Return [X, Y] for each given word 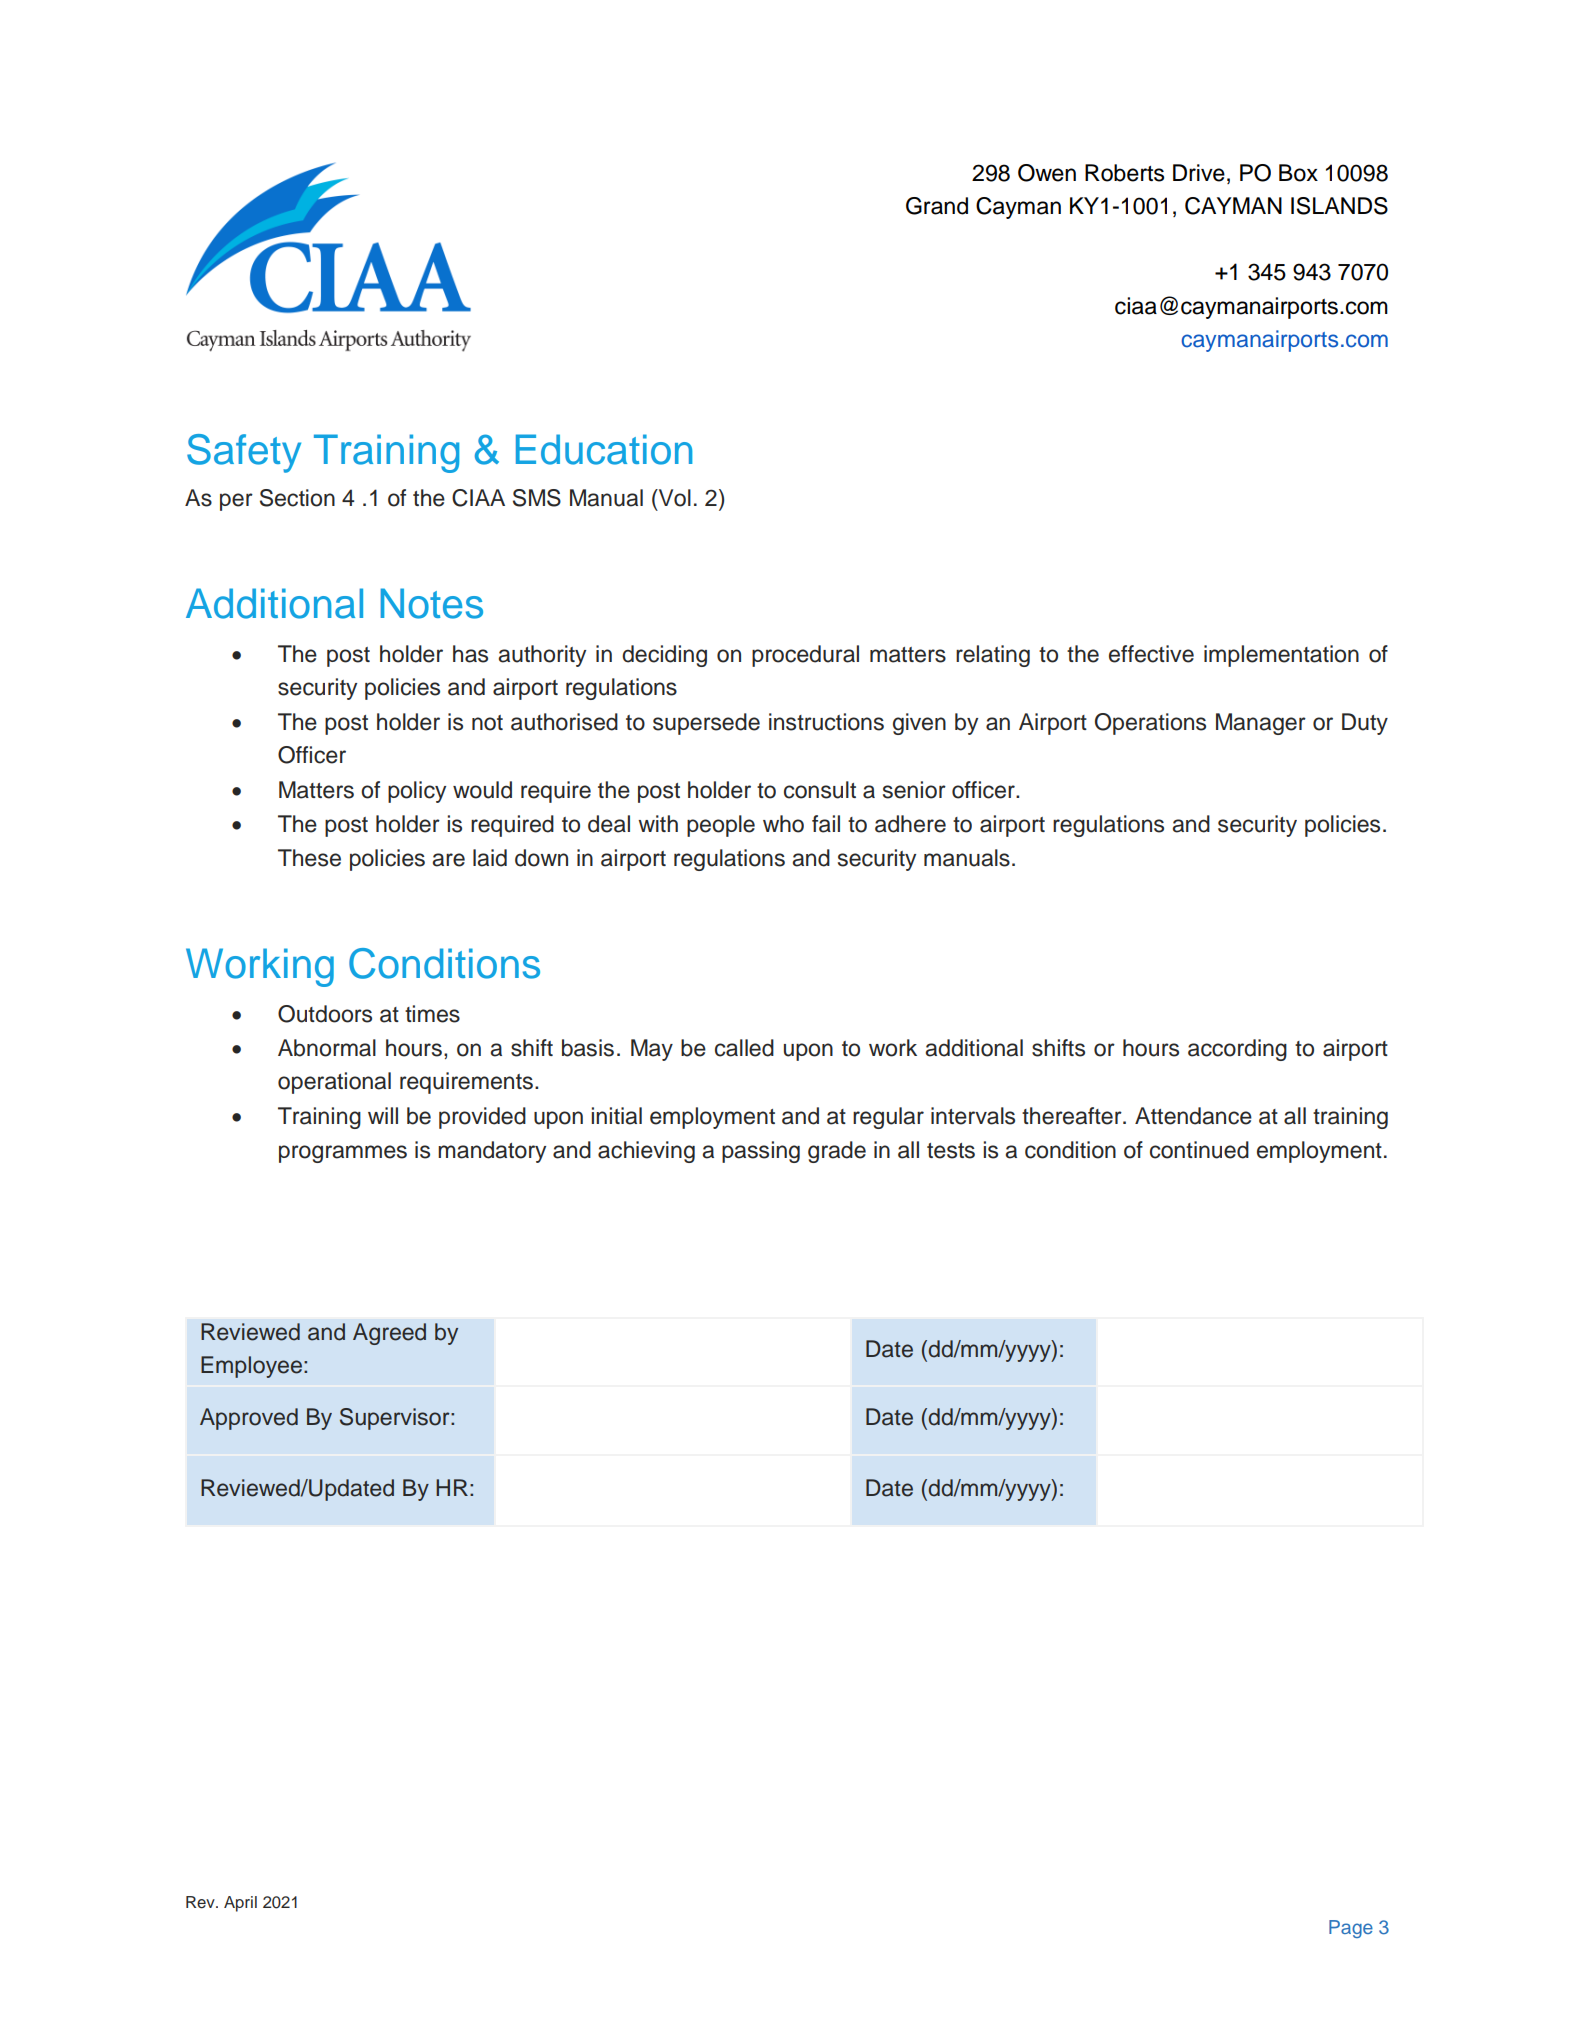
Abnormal [327, 1048]
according [1237, 1050]
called [744, 1048]
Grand [937, 206]
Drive [1199, 173]
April [240, 1904]
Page [1351, 1929]
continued [1199, 1150]
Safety [244, 453]
